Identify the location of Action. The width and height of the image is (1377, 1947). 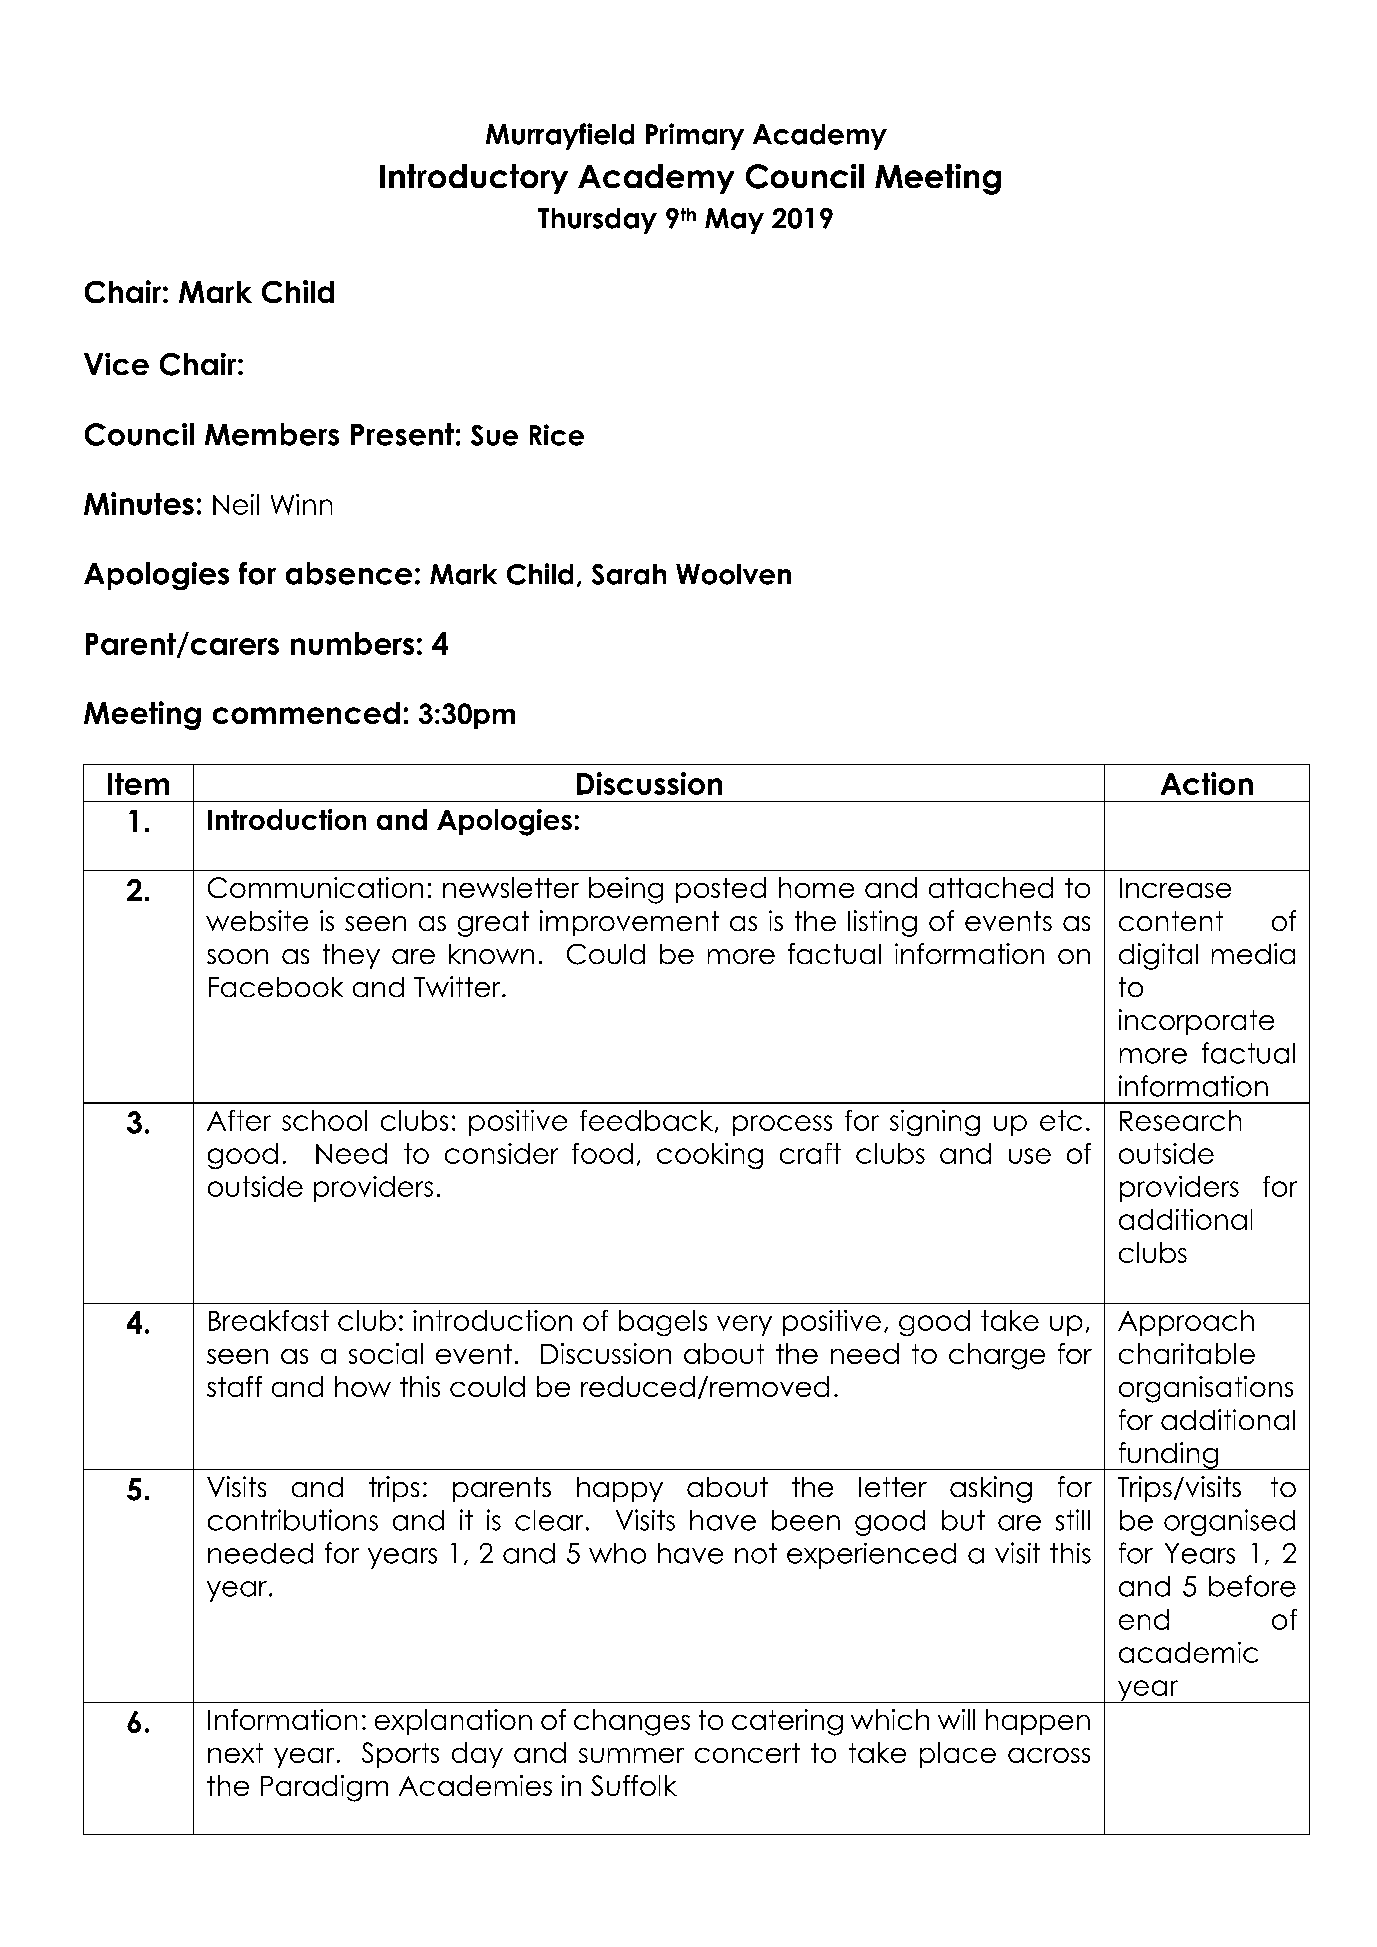
(1207, 783).
